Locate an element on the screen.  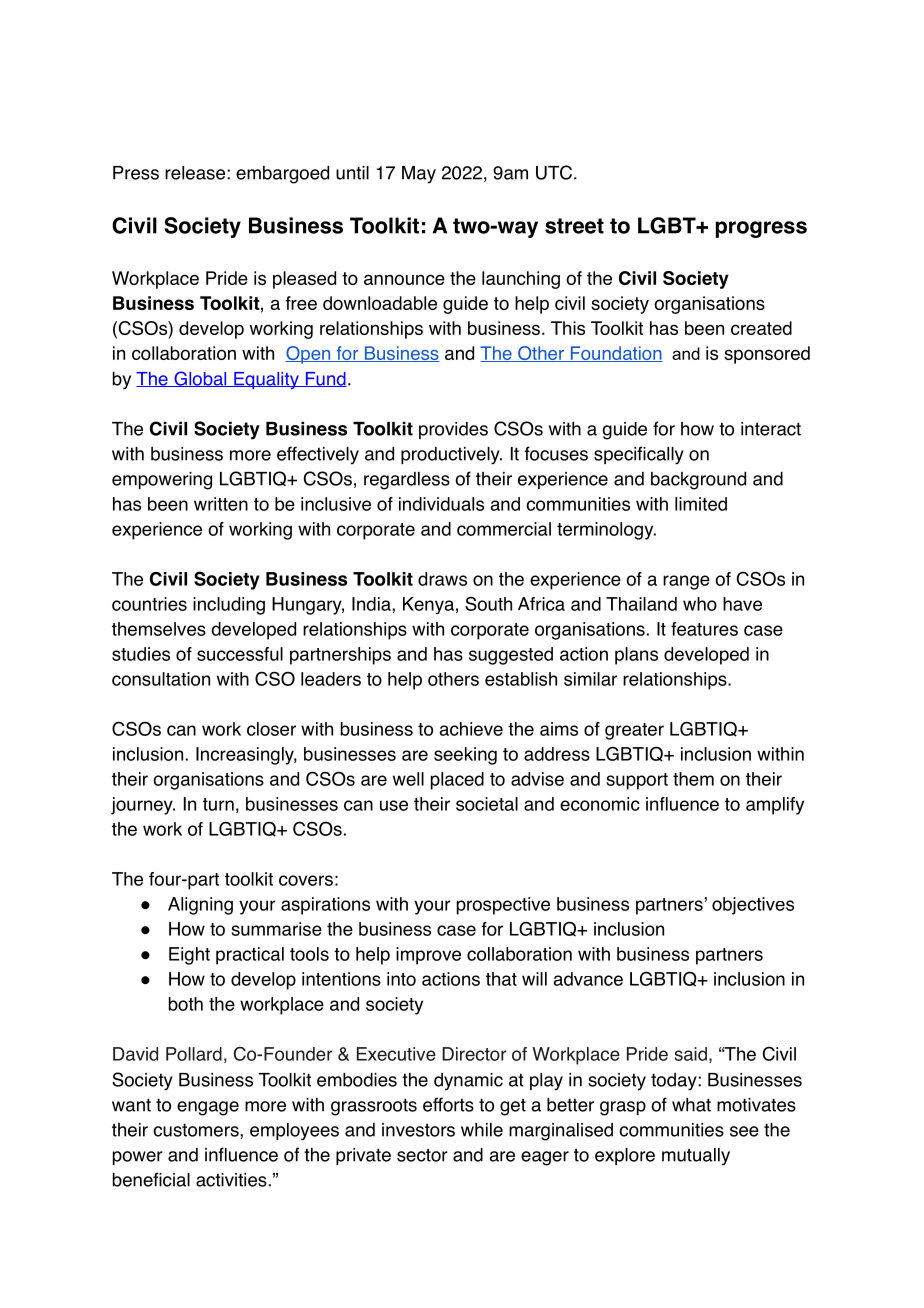
features is located at coordinates (704, 629).
